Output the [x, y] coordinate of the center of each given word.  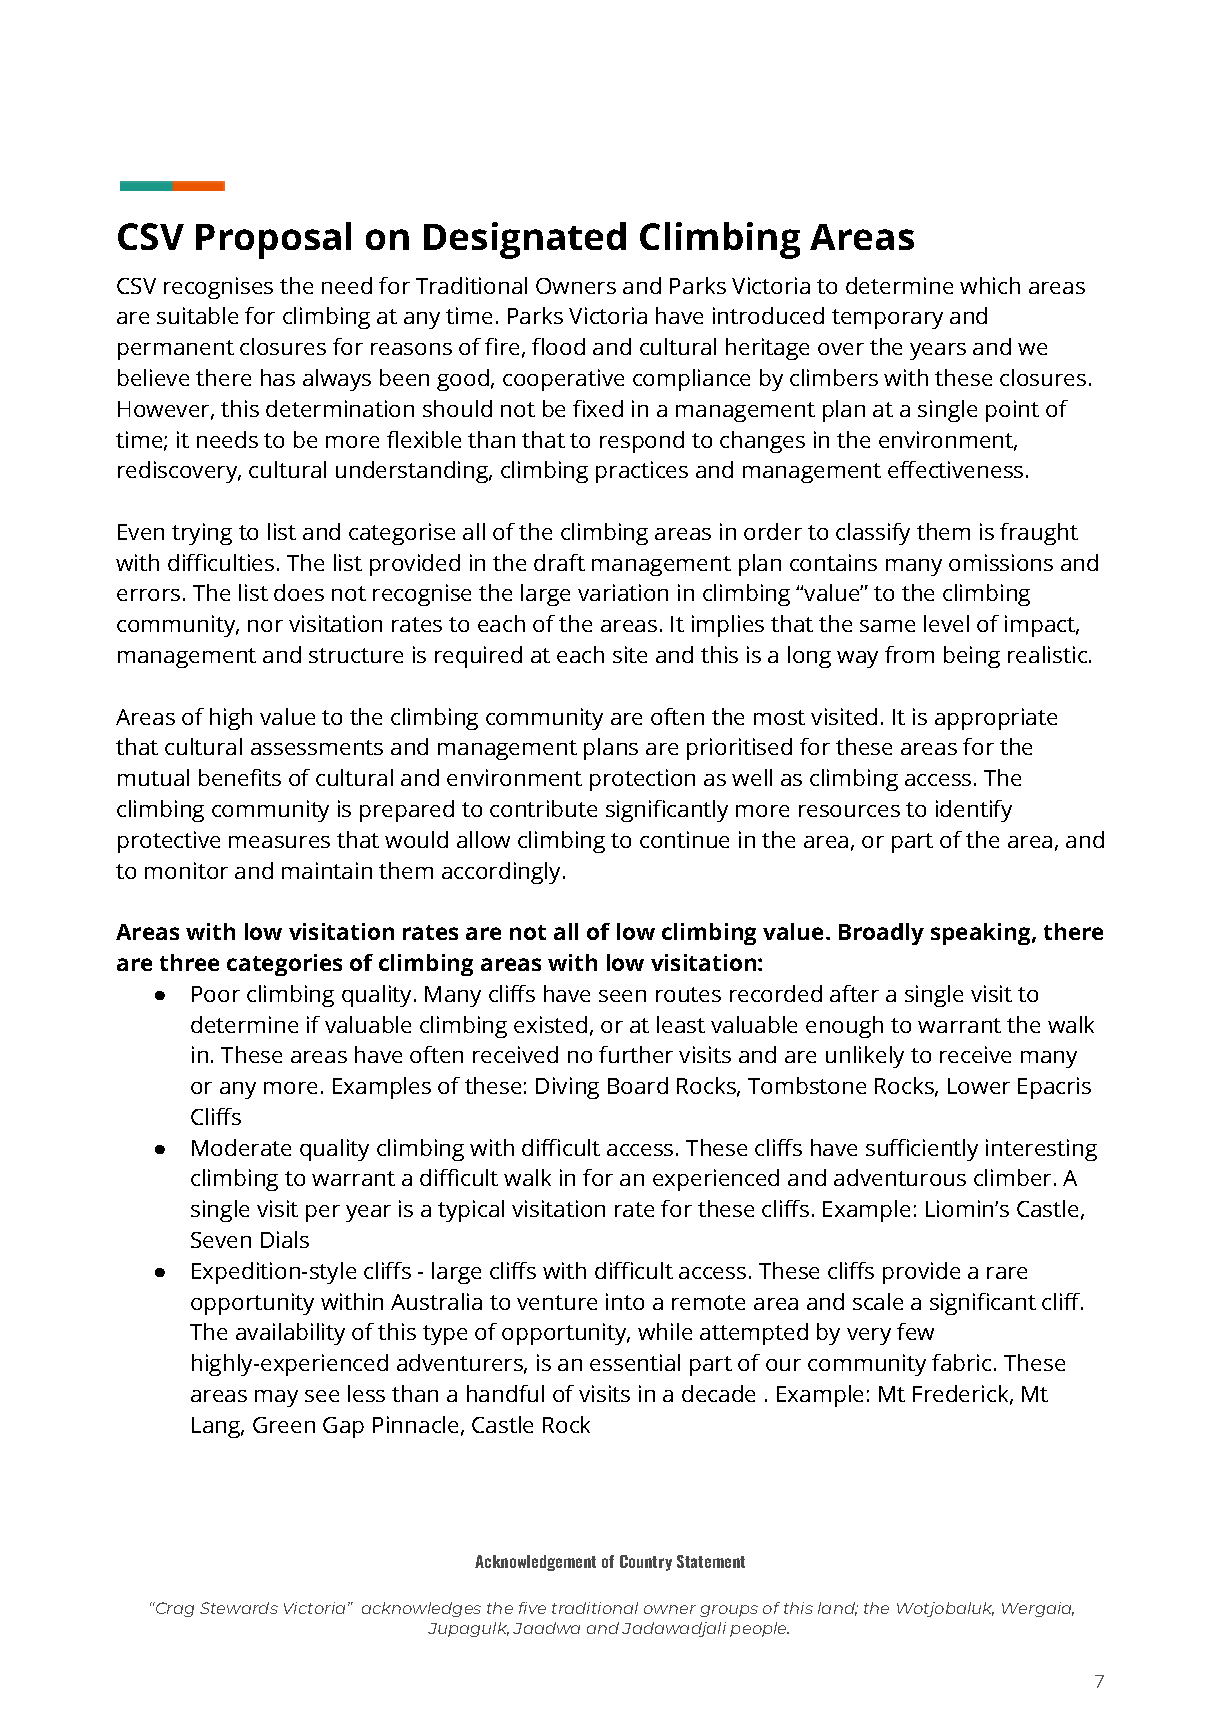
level [946, 623]
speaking [982, 934]
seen [622, 996]
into [625, 1301]
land [838, 1609]
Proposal [273, 240]
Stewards [239, 1608]
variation [623, 592]
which [990, 285]
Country [646, 1563]
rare [1007, 1273]
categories [284, 965]
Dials [285, 1239]
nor [265, 626]
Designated [525, 240]
